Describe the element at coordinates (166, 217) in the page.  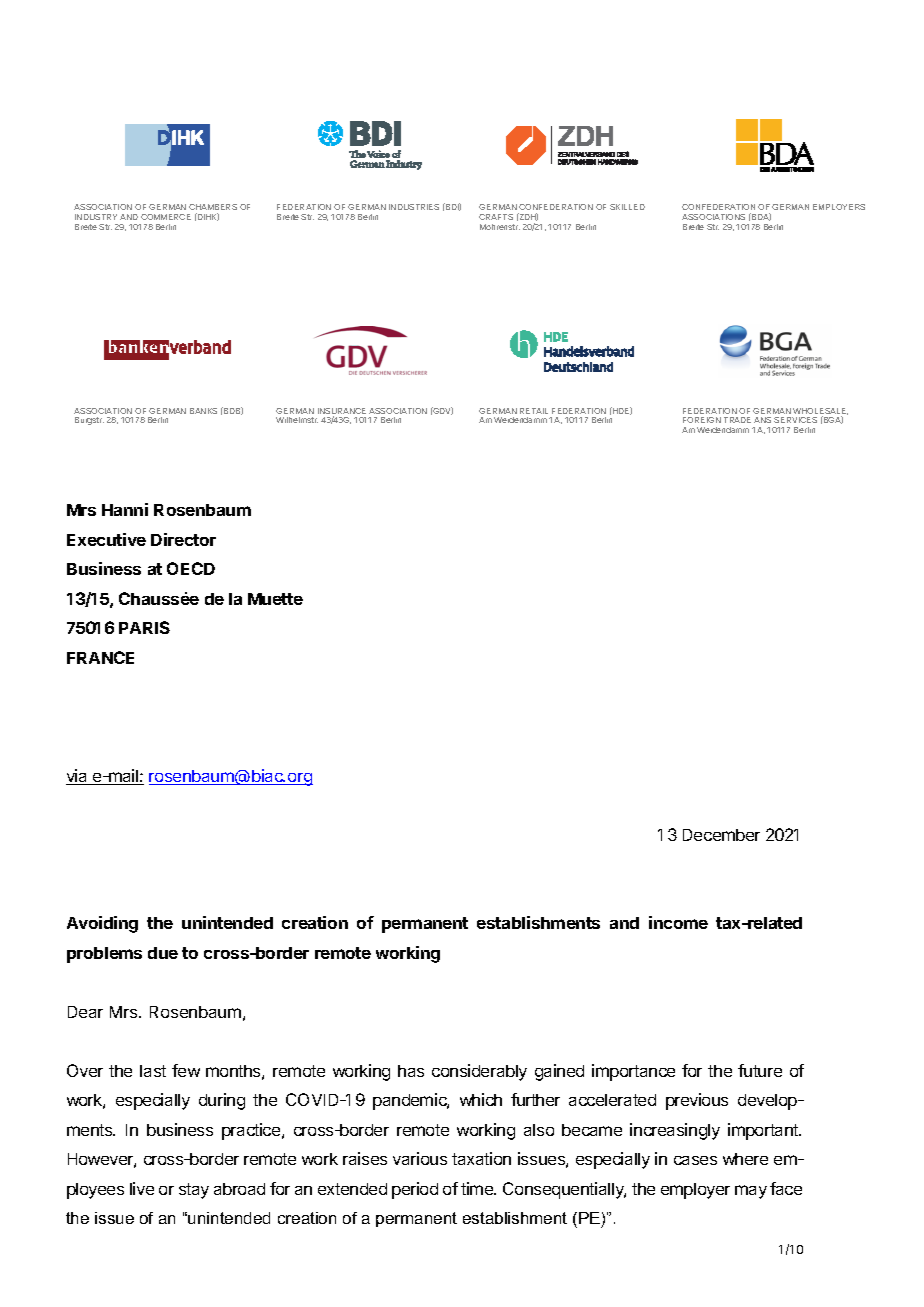
I see `COMMERCE` at that location.
